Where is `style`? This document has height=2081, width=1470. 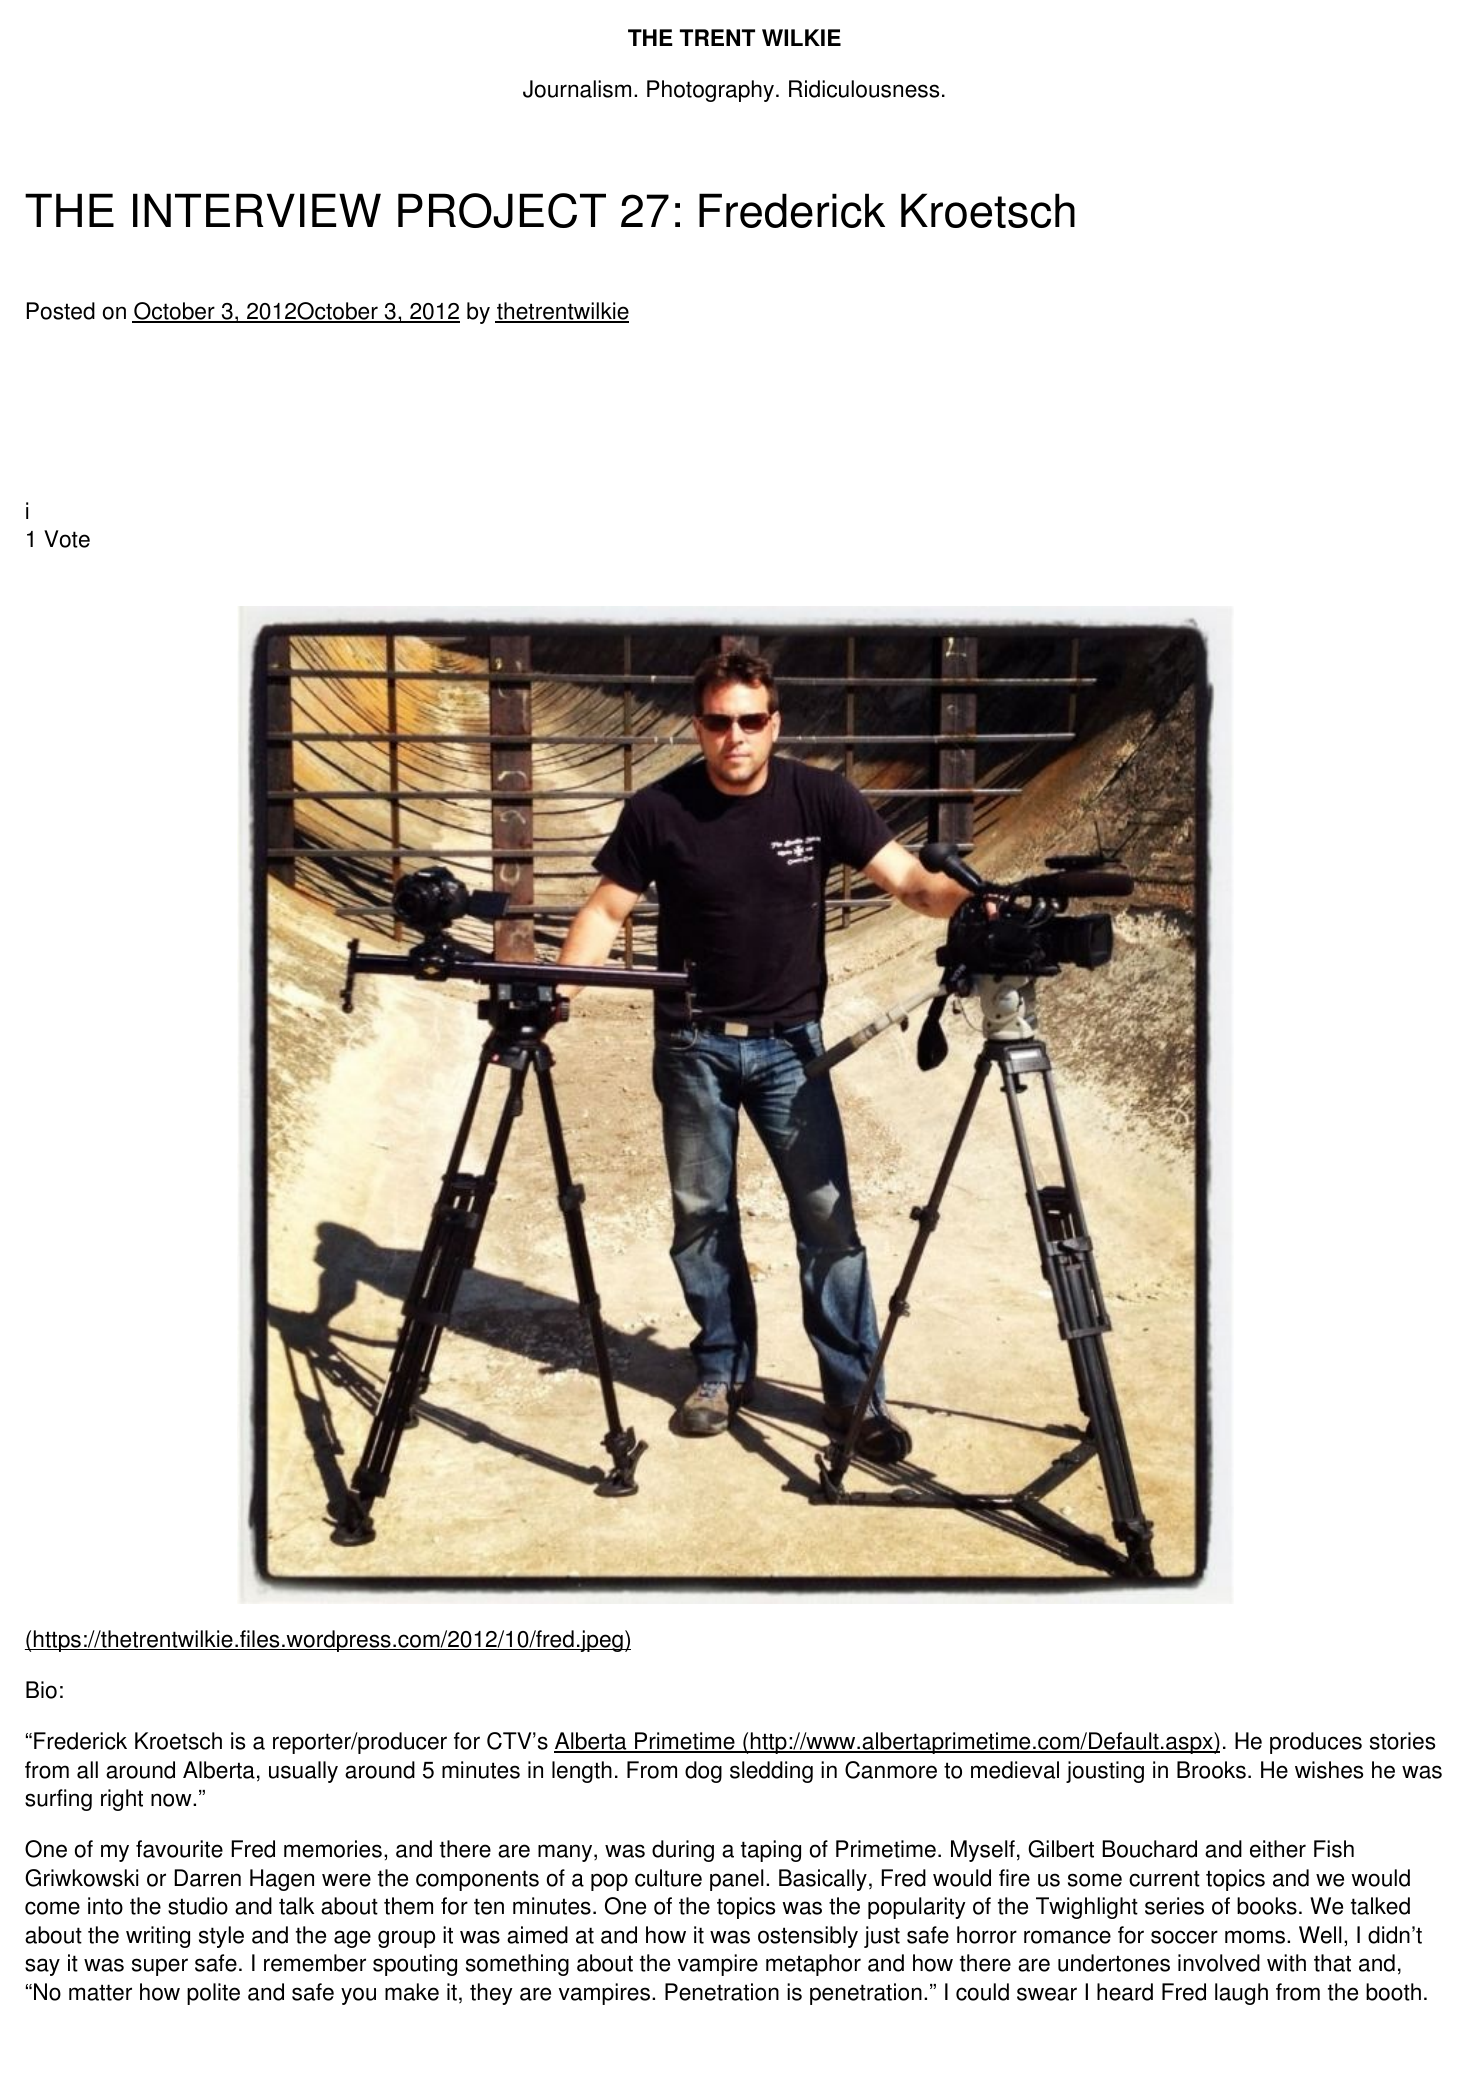 style is located at coordinates (221, 1937).
